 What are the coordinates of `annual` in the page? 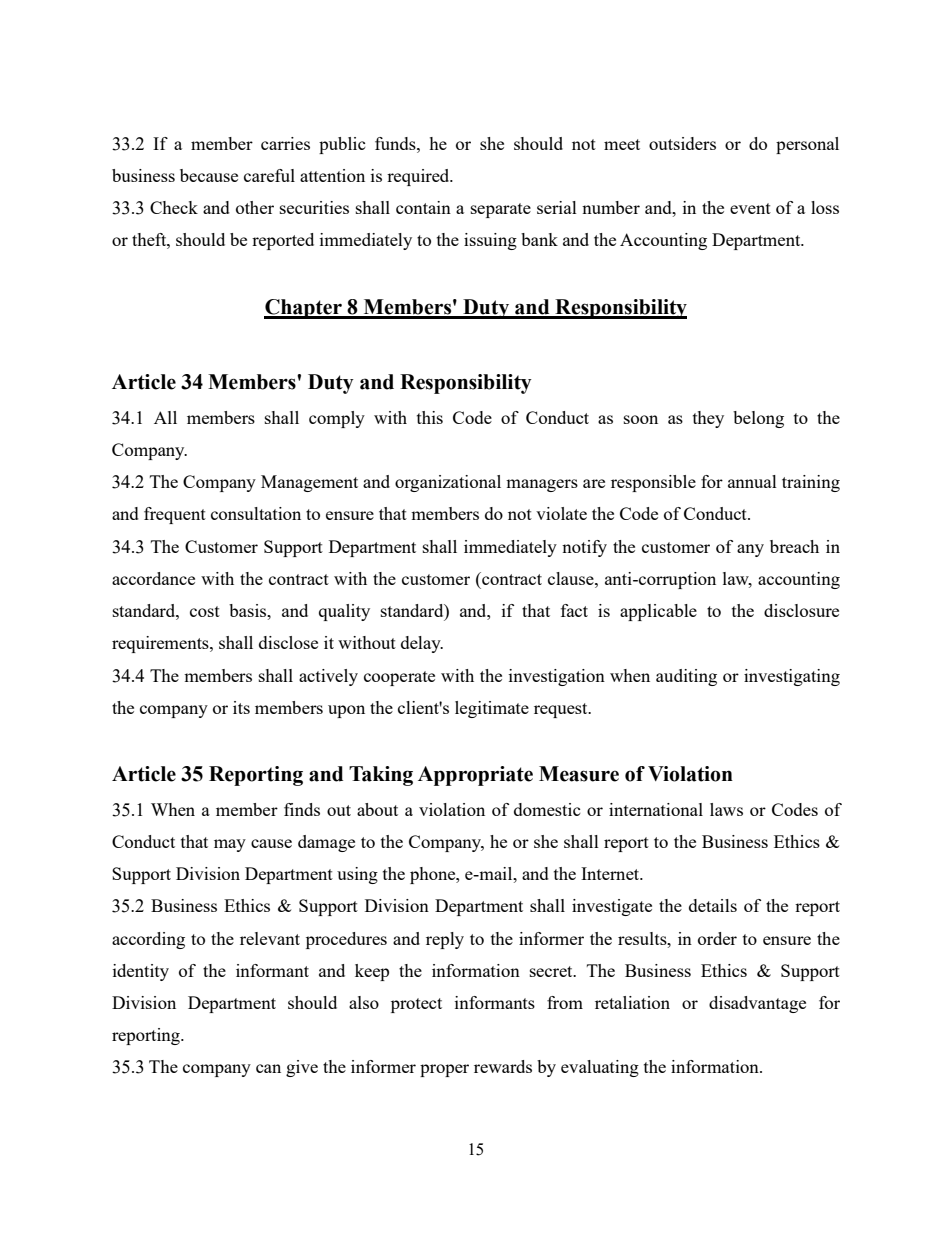 It's located at (752, 481).
